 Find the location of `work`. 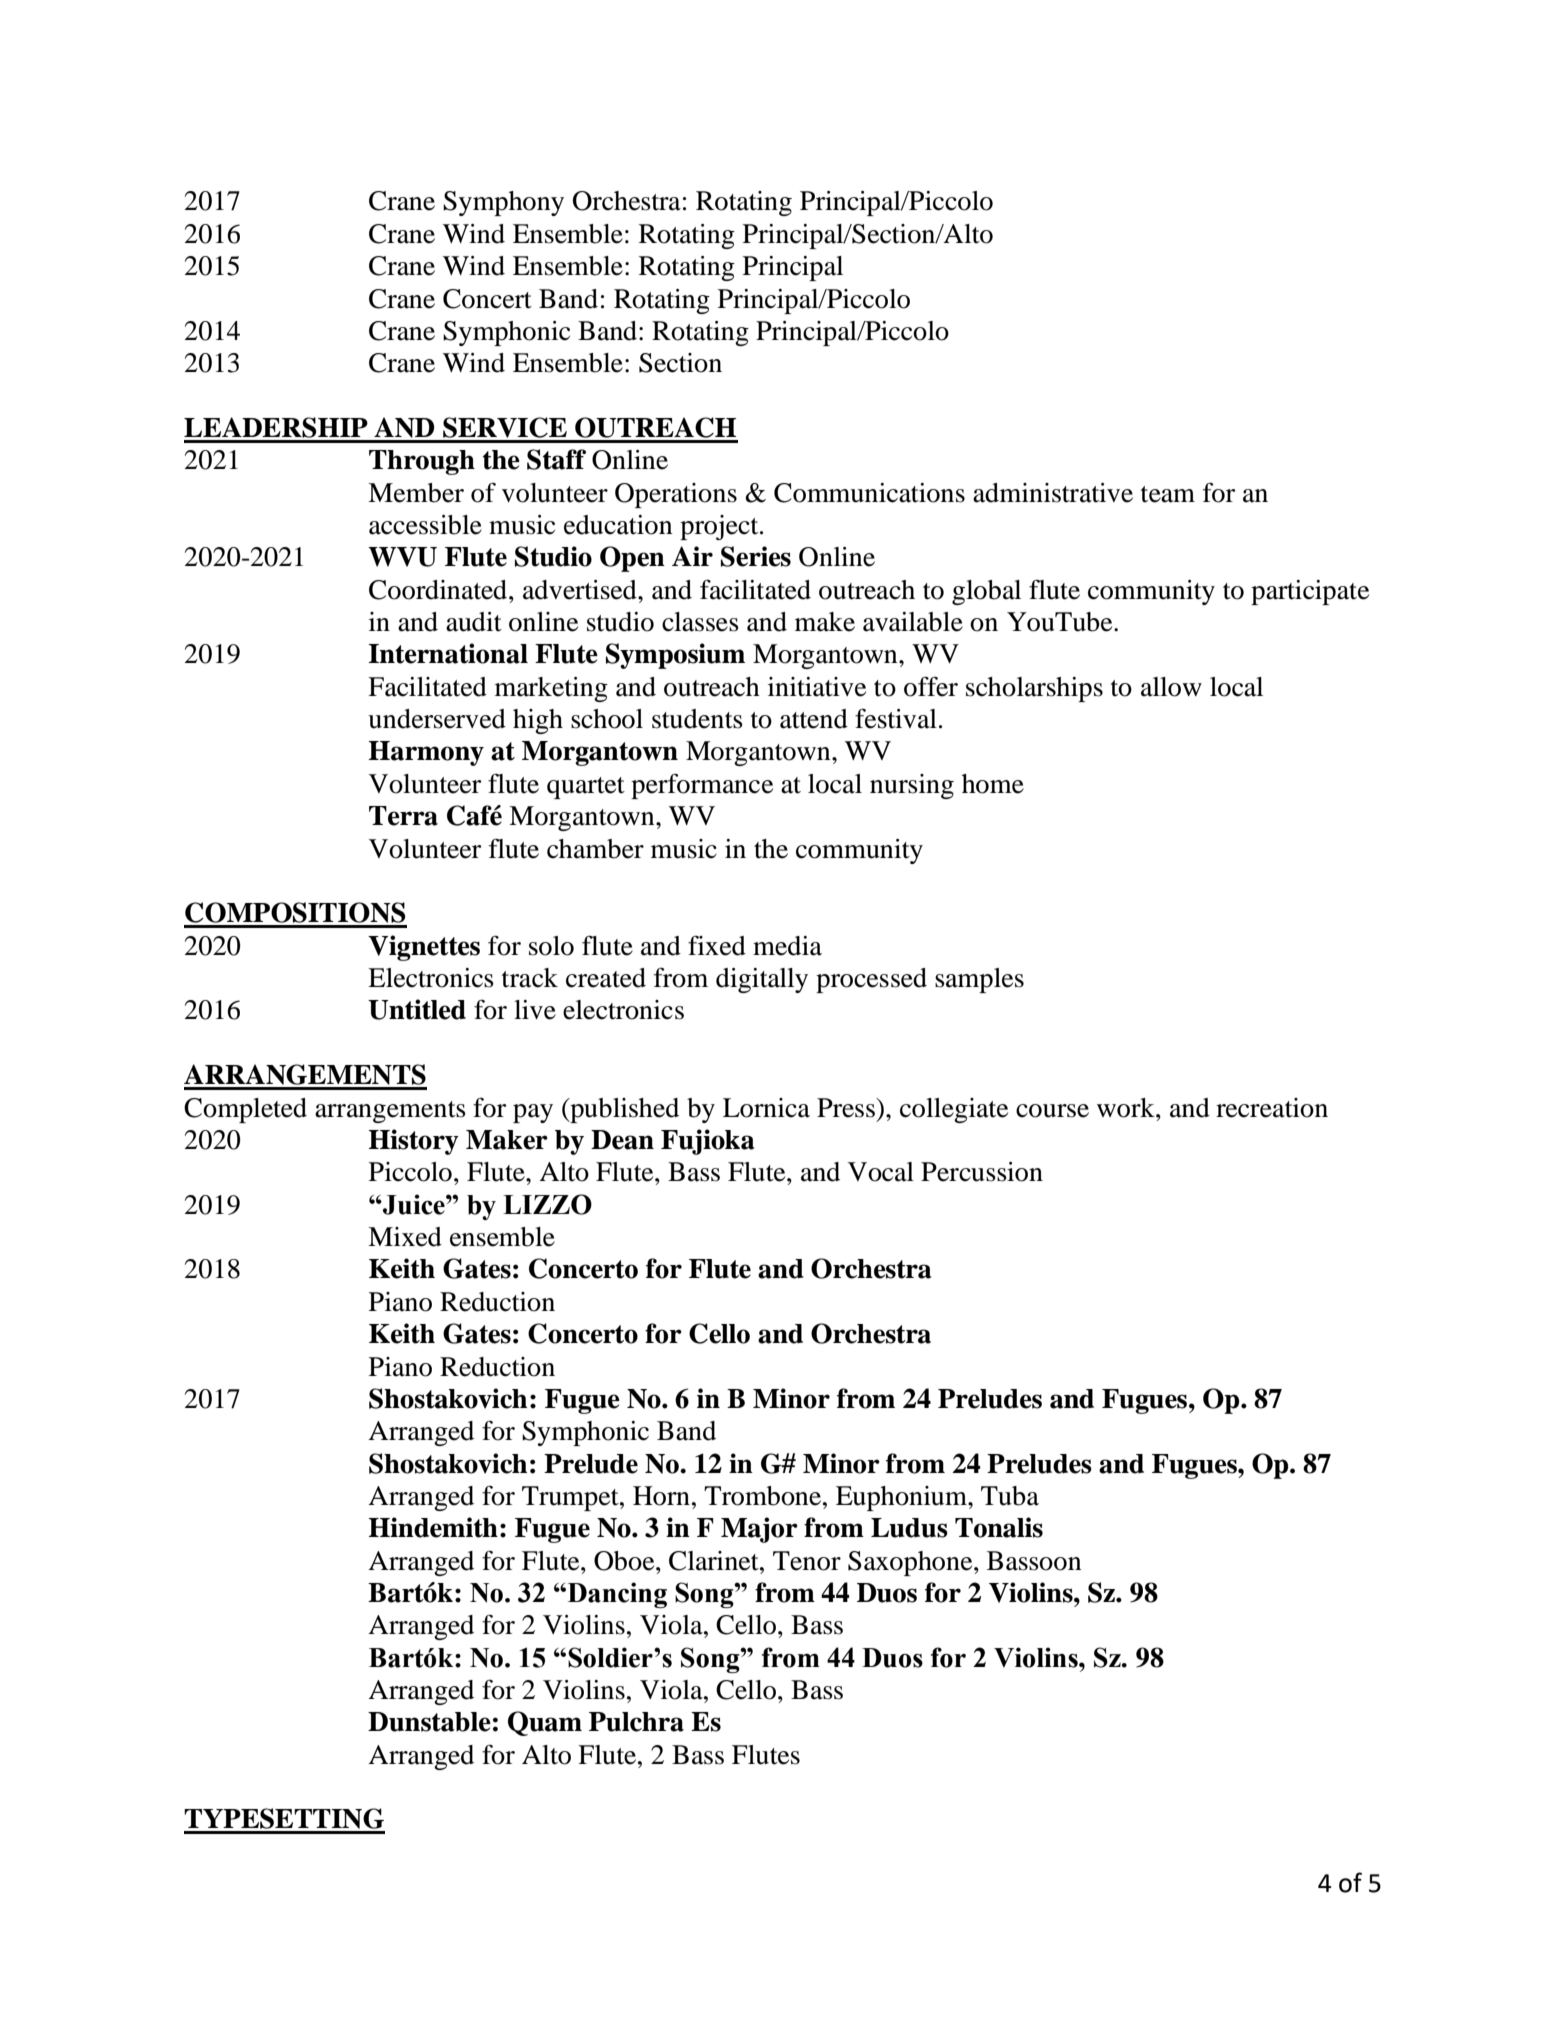

work is located at coordinates (1127, 1108).
